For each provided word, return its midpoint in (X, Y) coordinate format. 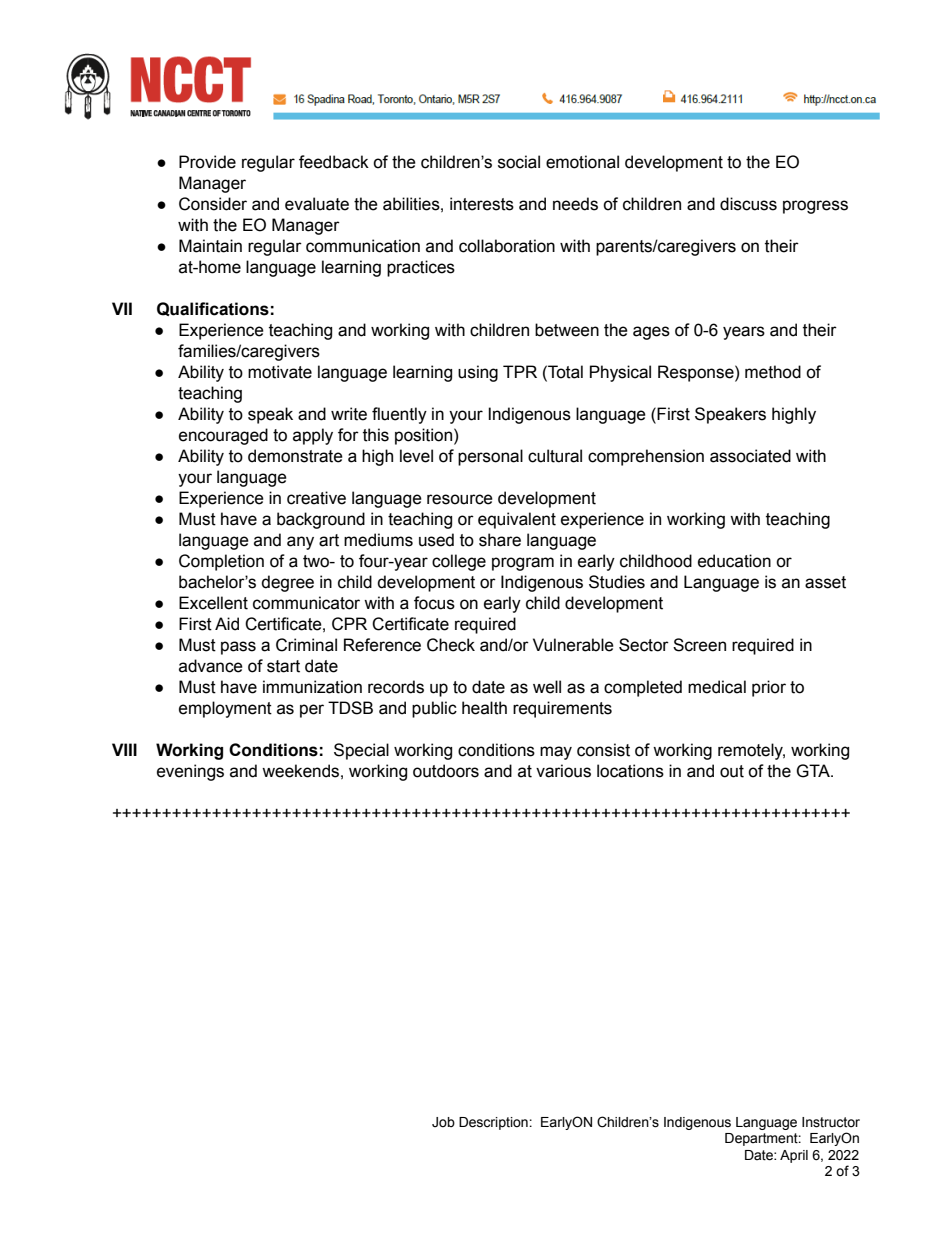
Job (443, 1122)
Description (494, 1123)
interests (482, 204)
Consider (213, 204)
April (794, 1156)
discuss (748, 204)
